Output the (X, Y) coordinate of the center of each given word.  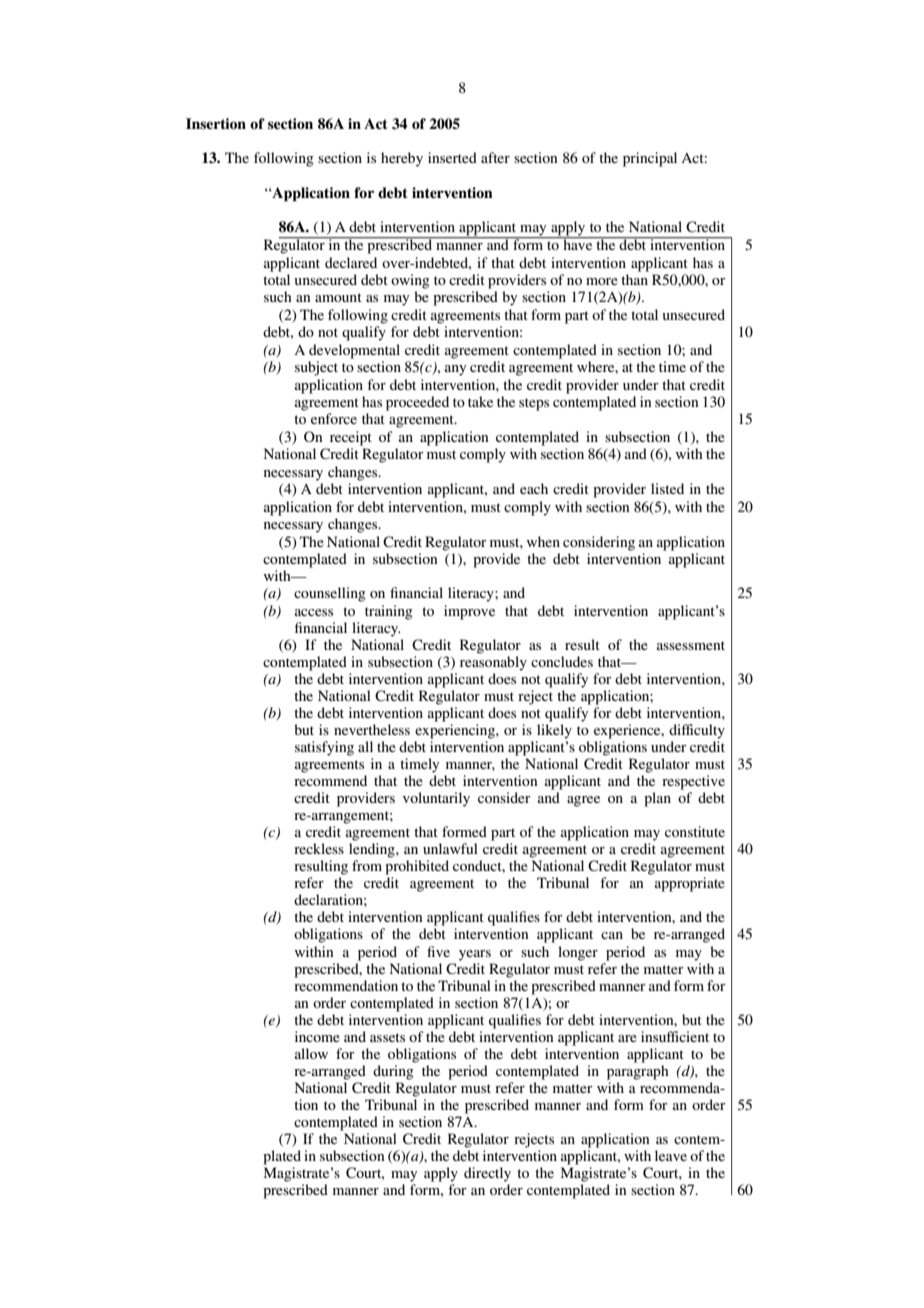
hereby (402, 159)
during (393, 1072)
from (367, 865)
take (480, 401)
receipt (351, 438)
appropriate (690, 884)
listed (667, 488)
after (495, 157)
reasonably (493, 663)
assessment (691, 645)
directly (487, 1174)
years (475, 955)
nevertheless (372, 729)
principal (650, 159)
